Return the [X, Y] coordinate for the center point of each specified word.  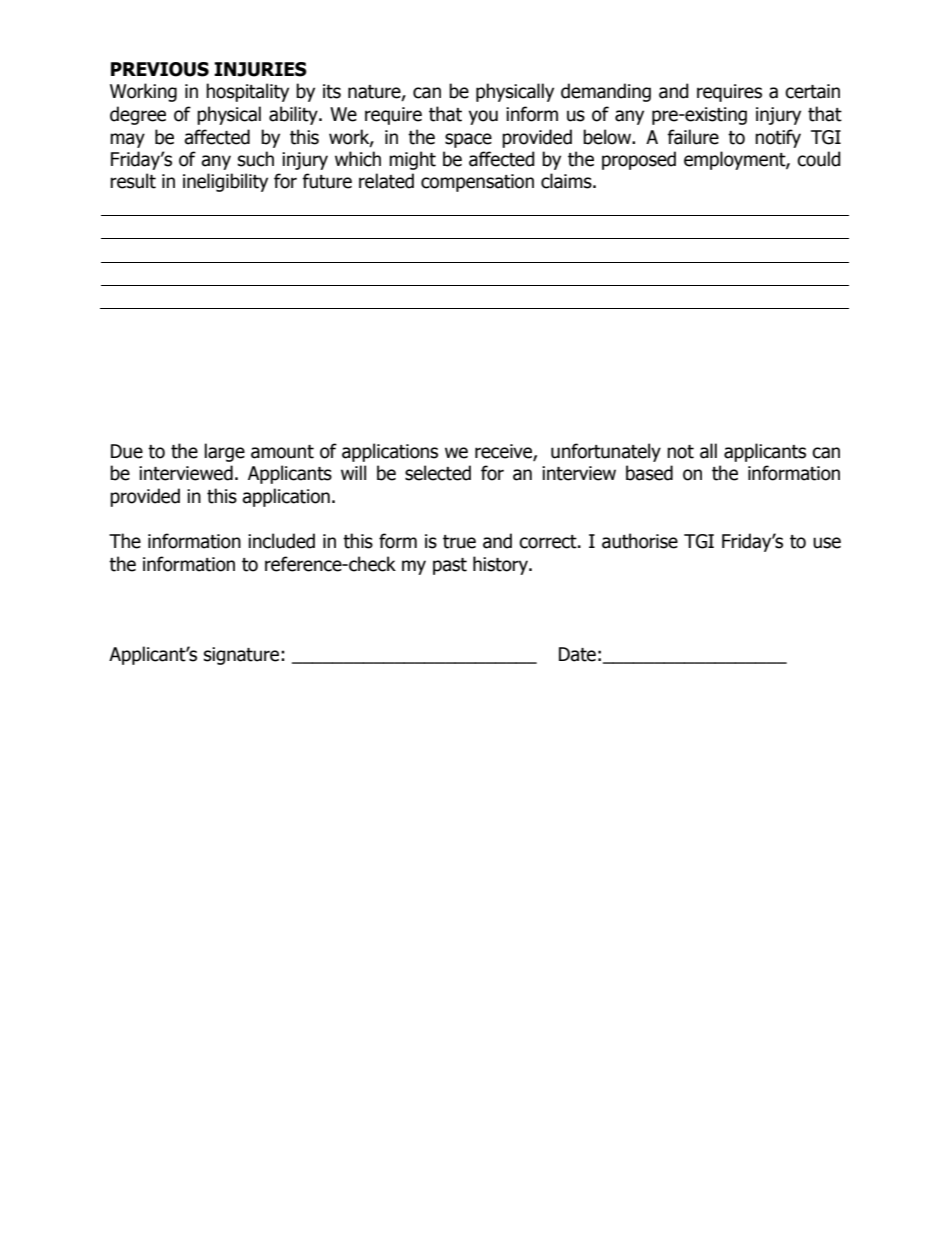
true [459, 542]
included [281, 541]
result [133, 181]
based [649, 473]
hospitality [247, 92]
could [819, 159]
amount [282, 452]
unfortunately [606, 452]
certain [812, 91]
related [386, 181]
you [483, 117]
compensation [477, 183]
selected [438, 473]
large [225, 452]
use [827, 543]
